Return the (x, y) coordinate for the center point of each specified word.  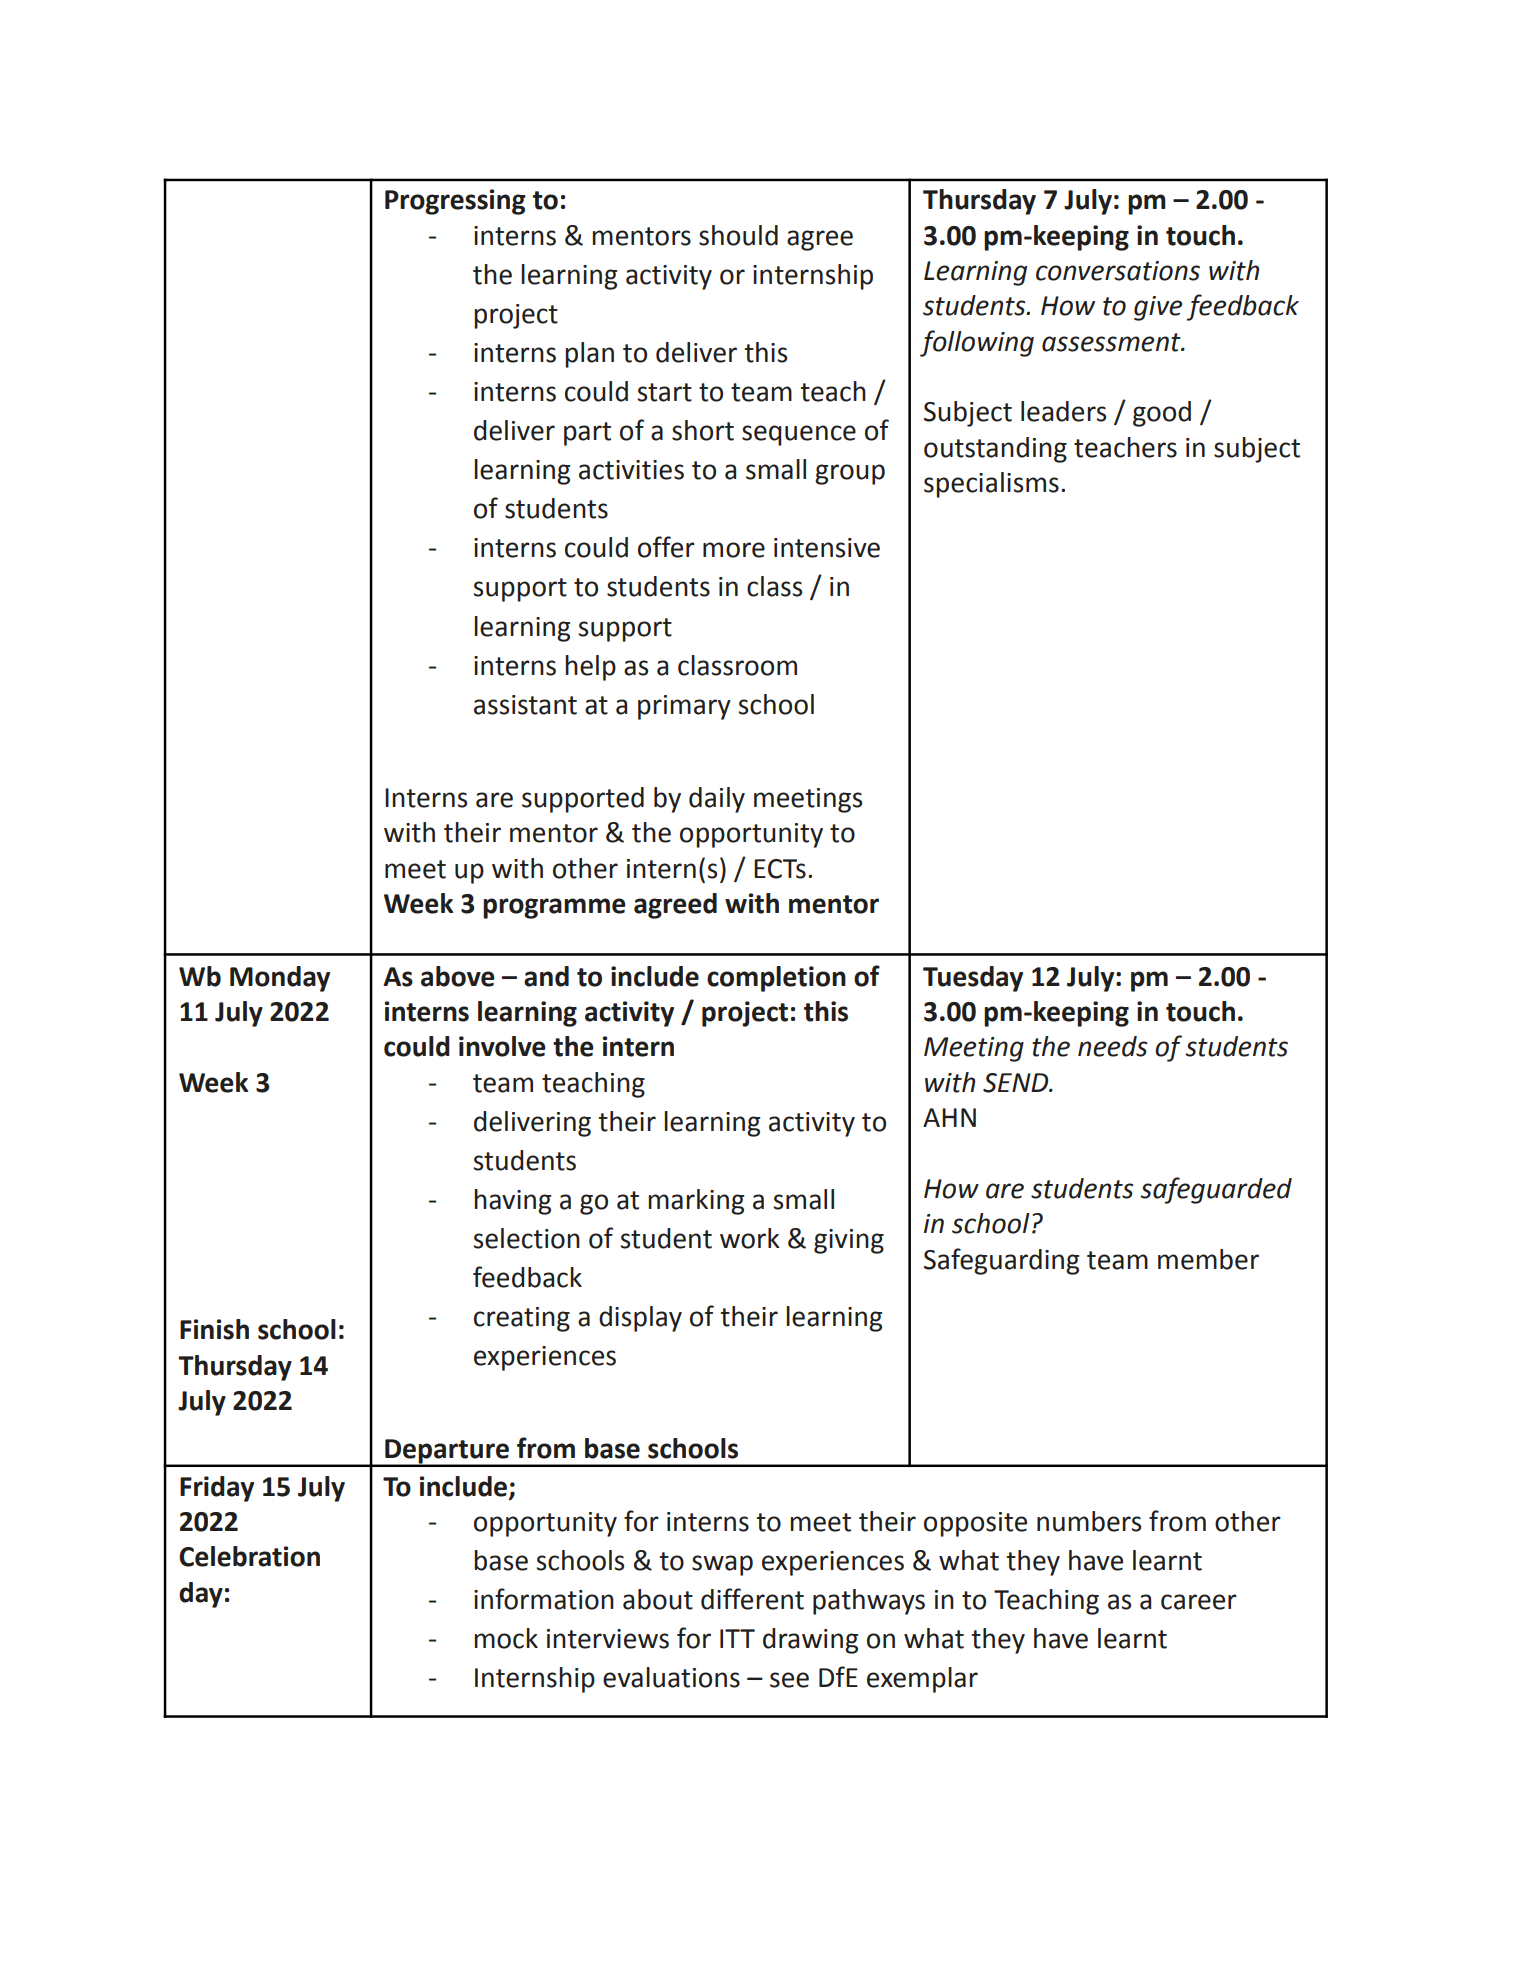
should (738, 235)
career (1199, 1602)
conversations (1118, 271)
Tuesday (973, 979)
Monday (280, 979)
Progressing (455, 202)
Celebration (249, 1556)
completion (776, 979)
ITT (737, 1638)
